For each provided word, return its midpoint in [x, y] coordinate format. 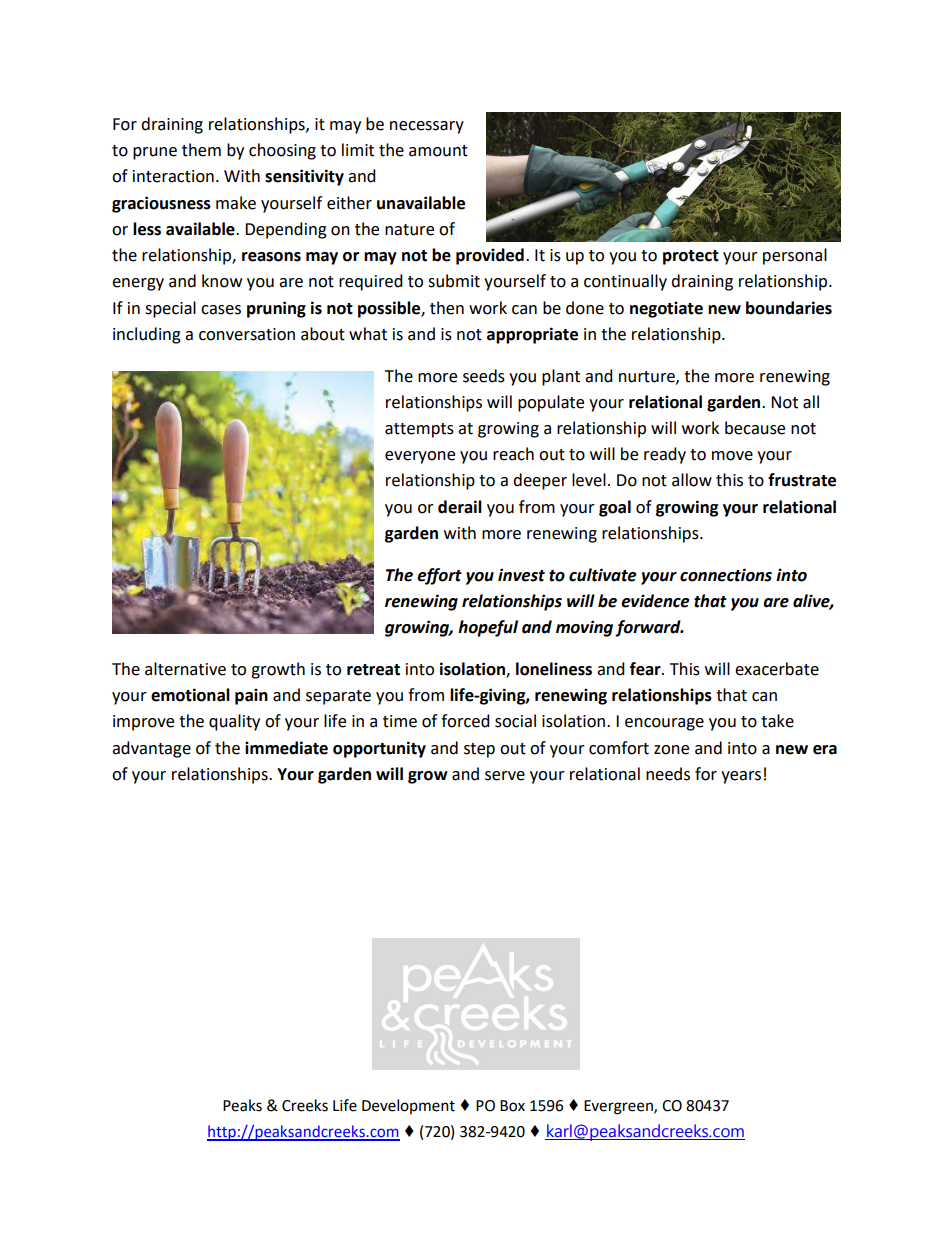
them [201, 150]
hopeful [488, 628]
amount [438, 151]
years [741, 777]
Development [408, 1106]
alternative [185, 669]
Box [512, 1106]
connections [726, 575]
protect [691, 257]
